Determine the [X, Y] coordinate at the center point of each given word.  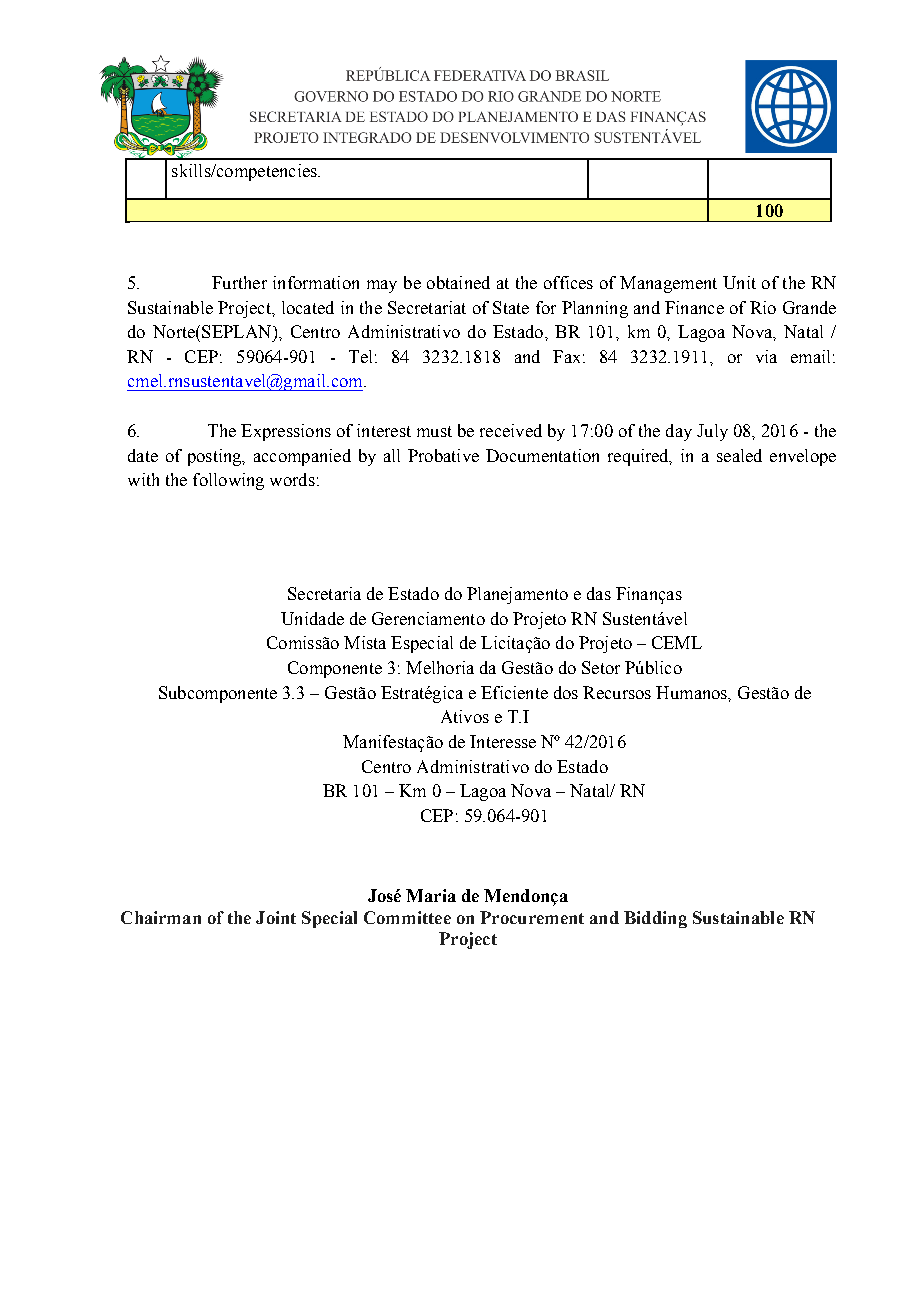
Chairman [161, 917]
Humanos [693, 693]
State [511, 307]
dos [566, 692]
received [511, 430]
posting [216, 457]
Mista [365, 642]
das [599, 593]
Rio [763, 307]
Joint [276, 917]
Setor [601, 667]
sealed [739, 455]
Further [239, 282]
